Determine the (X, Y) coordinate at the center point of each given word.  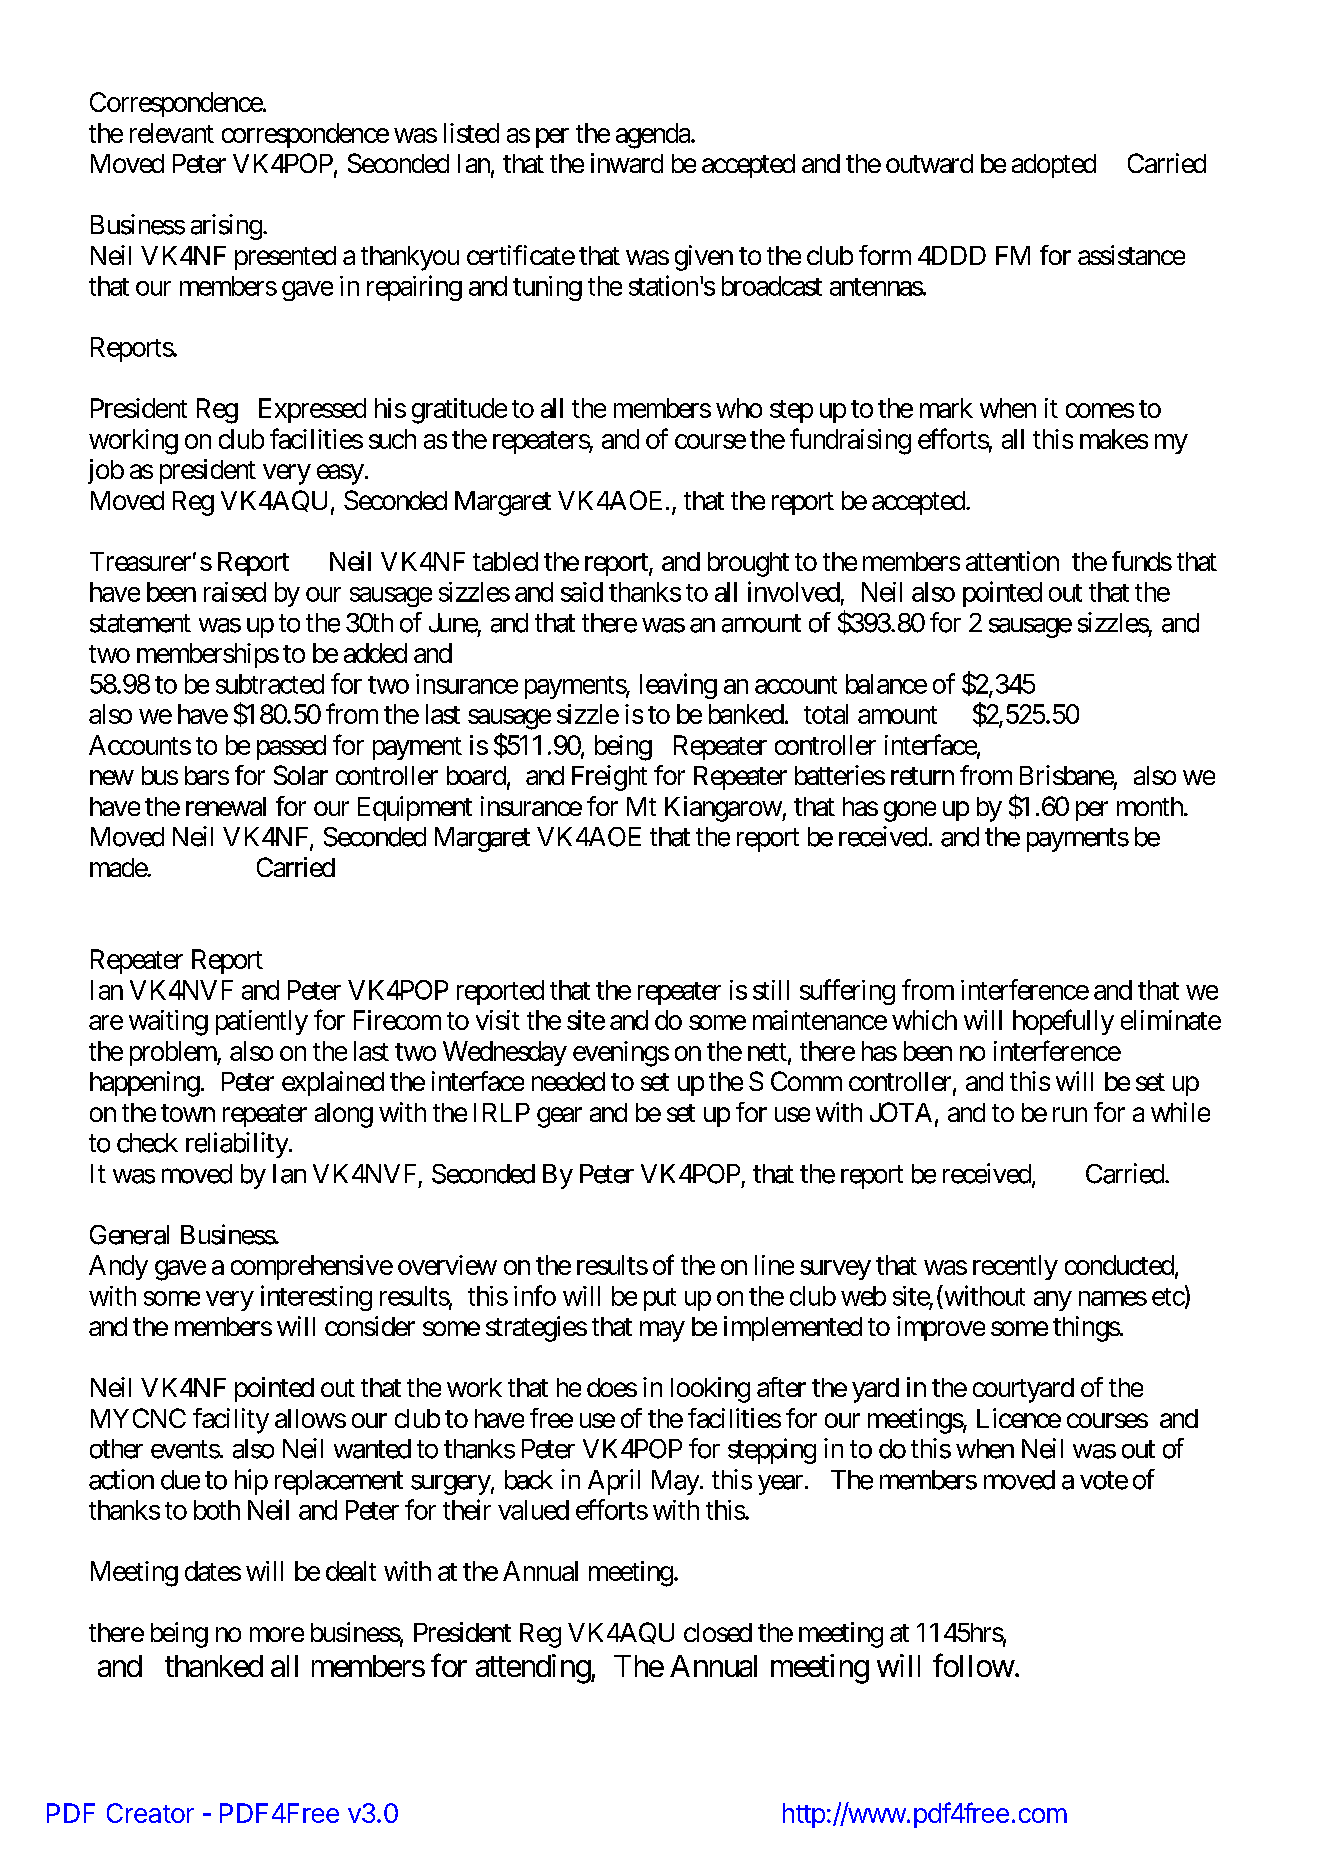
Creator (150, 1813)
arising (226, 227)
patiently (262, 1022)
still (771, 990)
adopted (1054, 166)
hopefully (1063, 1022)
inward (627, 163)
